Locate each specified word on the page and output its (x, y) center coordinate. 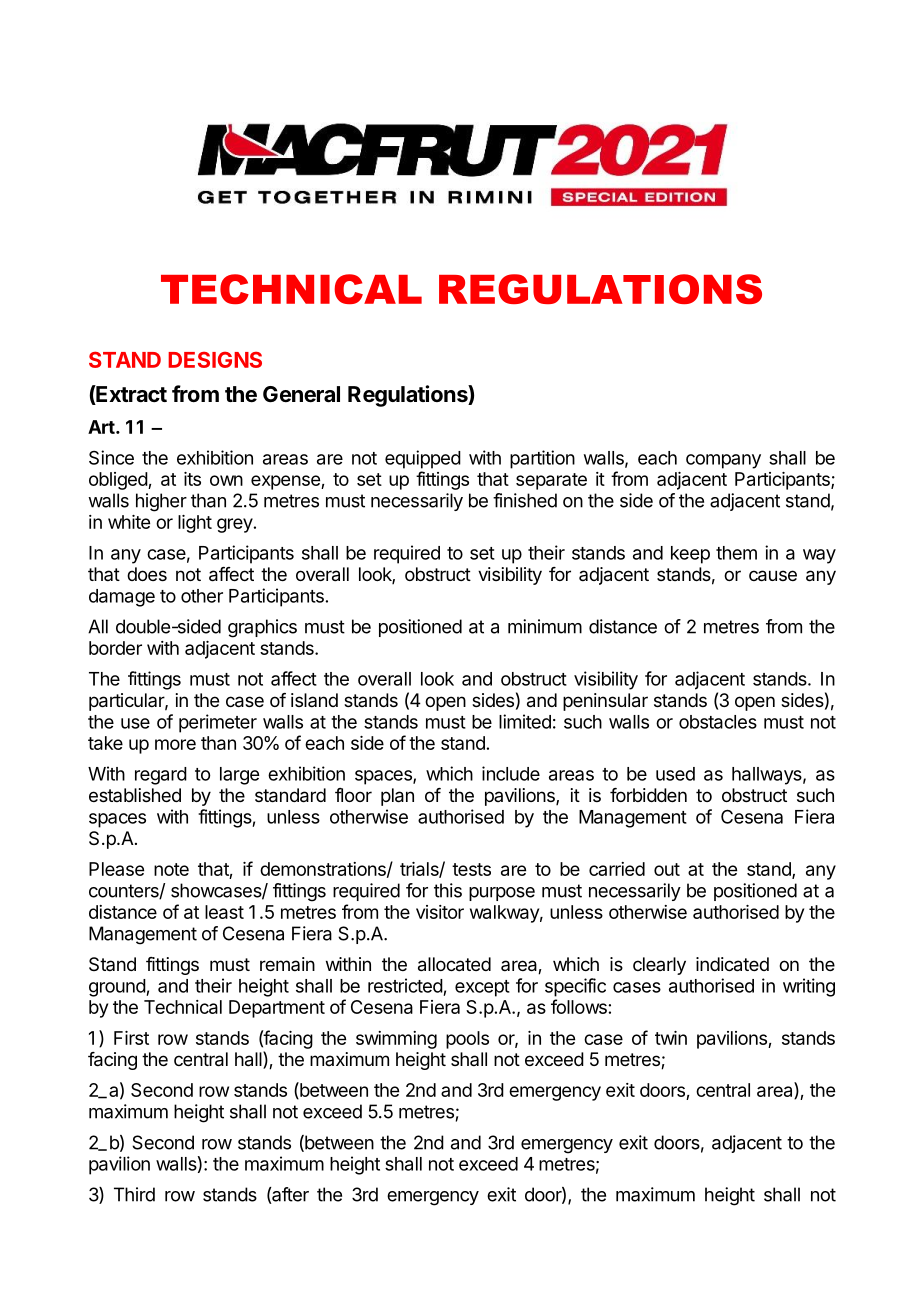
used (675, 774)
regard (161, 776)
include (511, 773)
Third (134, 1194)
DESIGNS (215, 360)
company (723, 461)
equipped (423, 459)
